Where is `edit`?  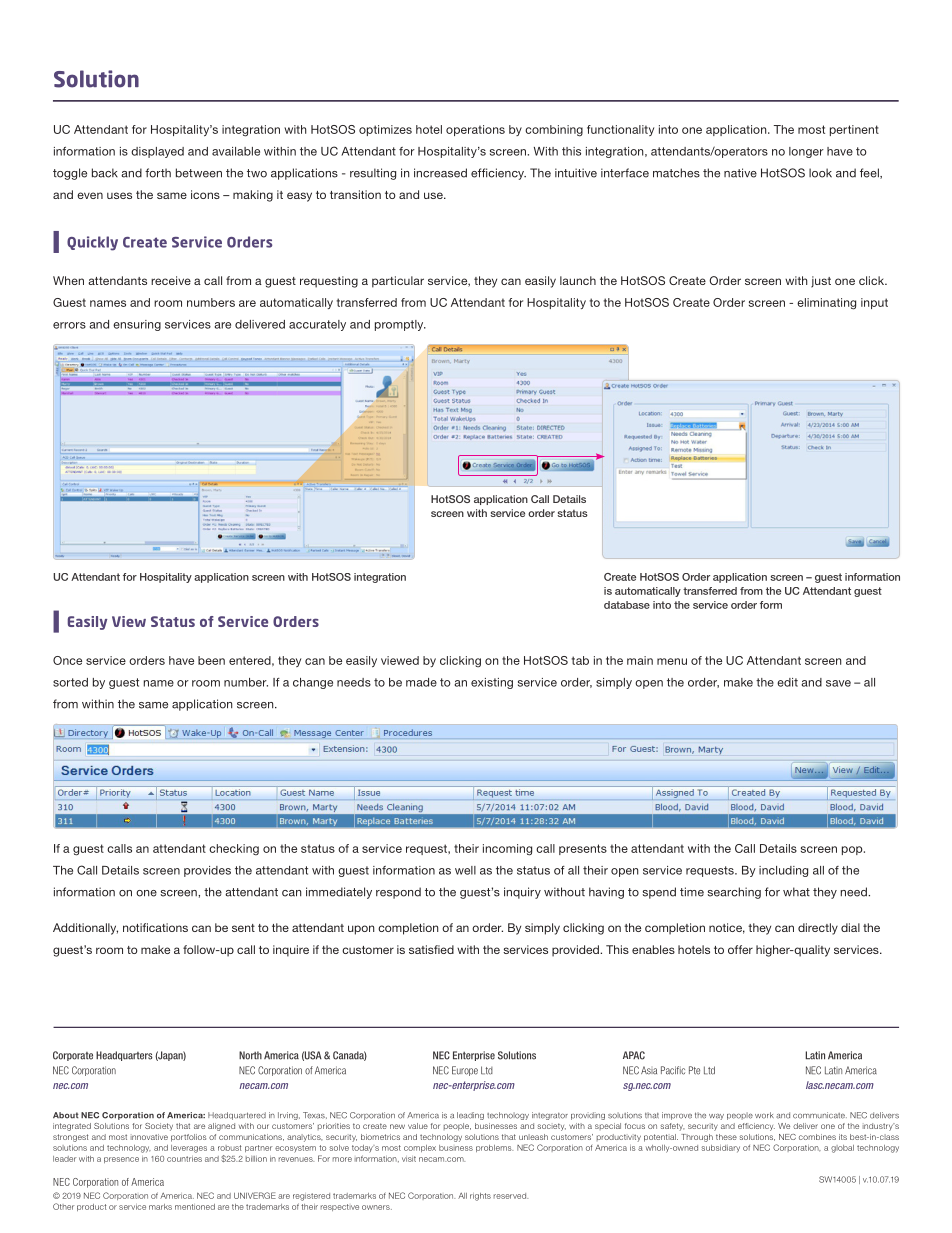
edit is located at coordinates (787, 682).
